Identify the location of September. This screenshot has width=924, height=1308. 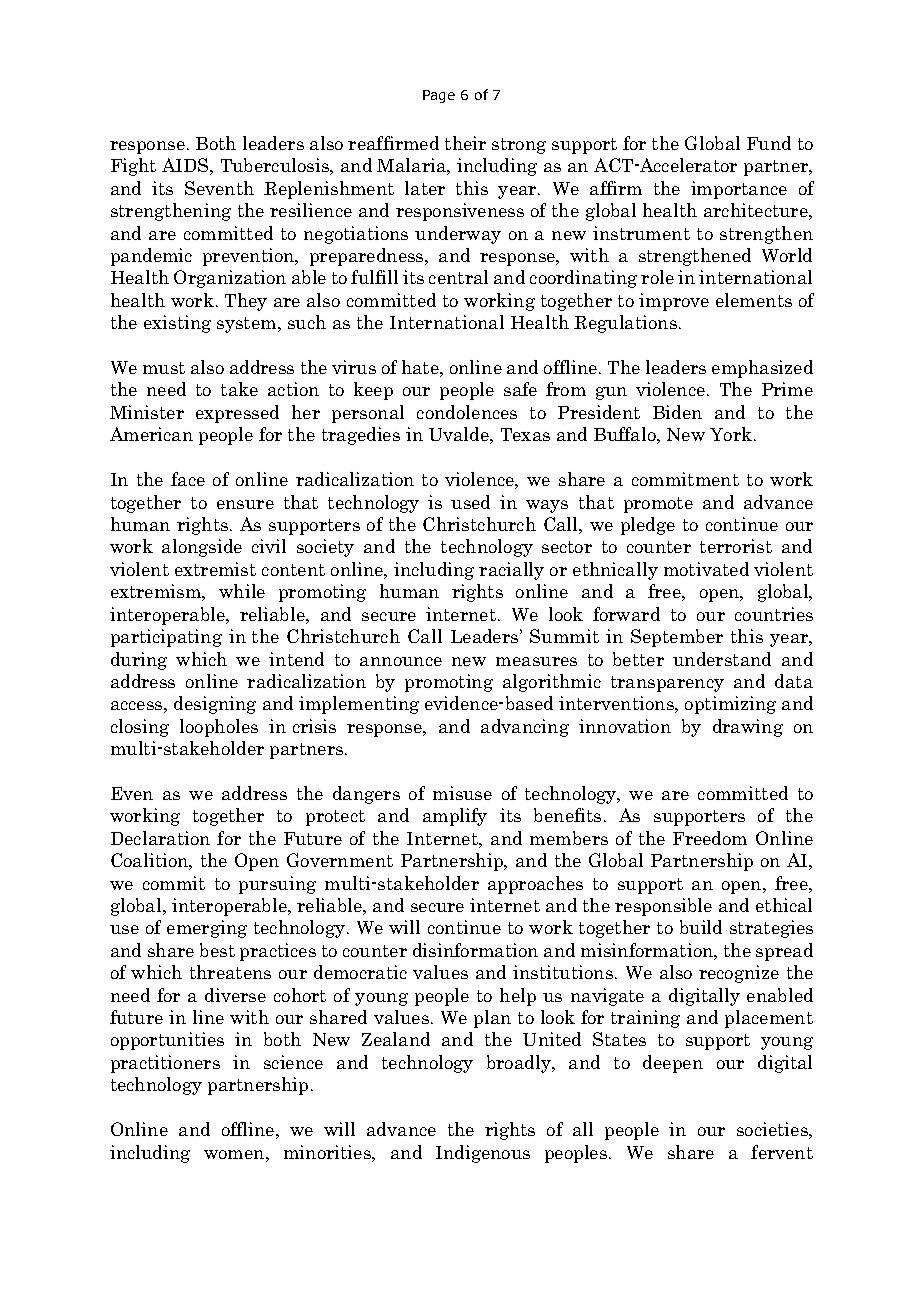
(677, 638).
